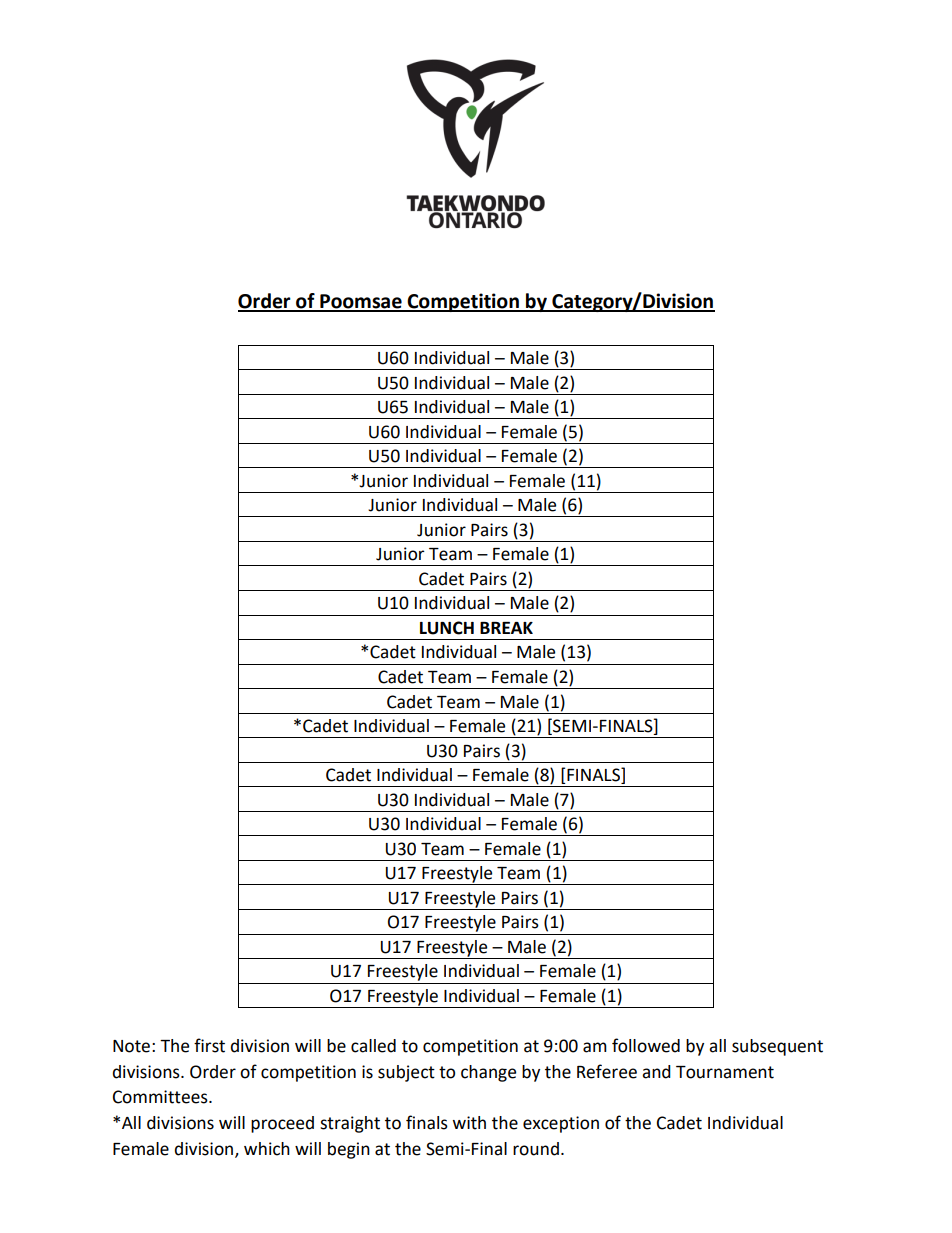  What do you see at coordinates (209, 1045) in the document?
I see `first` at bounding box center [209, 1045].
